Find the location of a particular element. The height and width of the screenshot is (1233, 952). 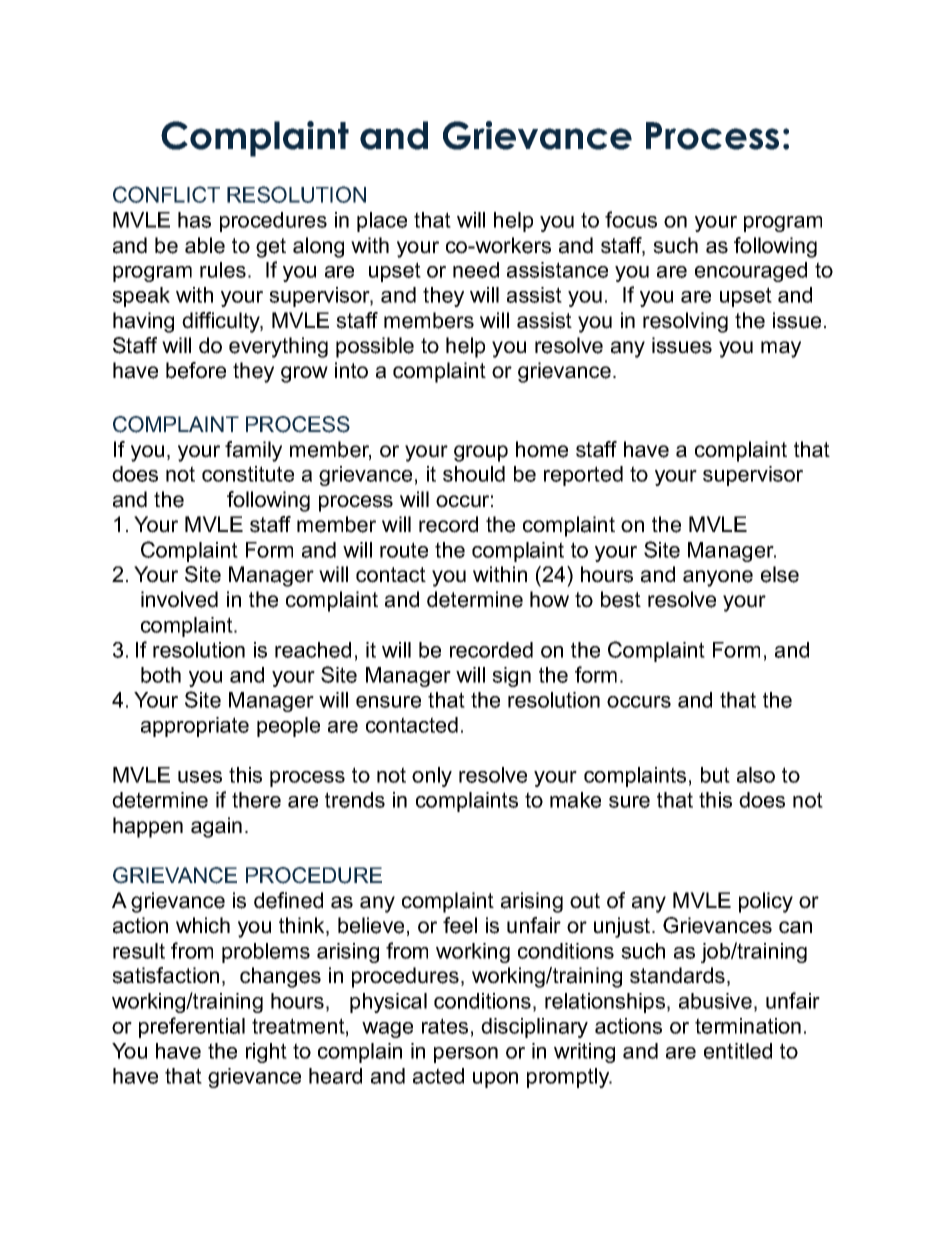

person is located at coordinates (466, 1055).
